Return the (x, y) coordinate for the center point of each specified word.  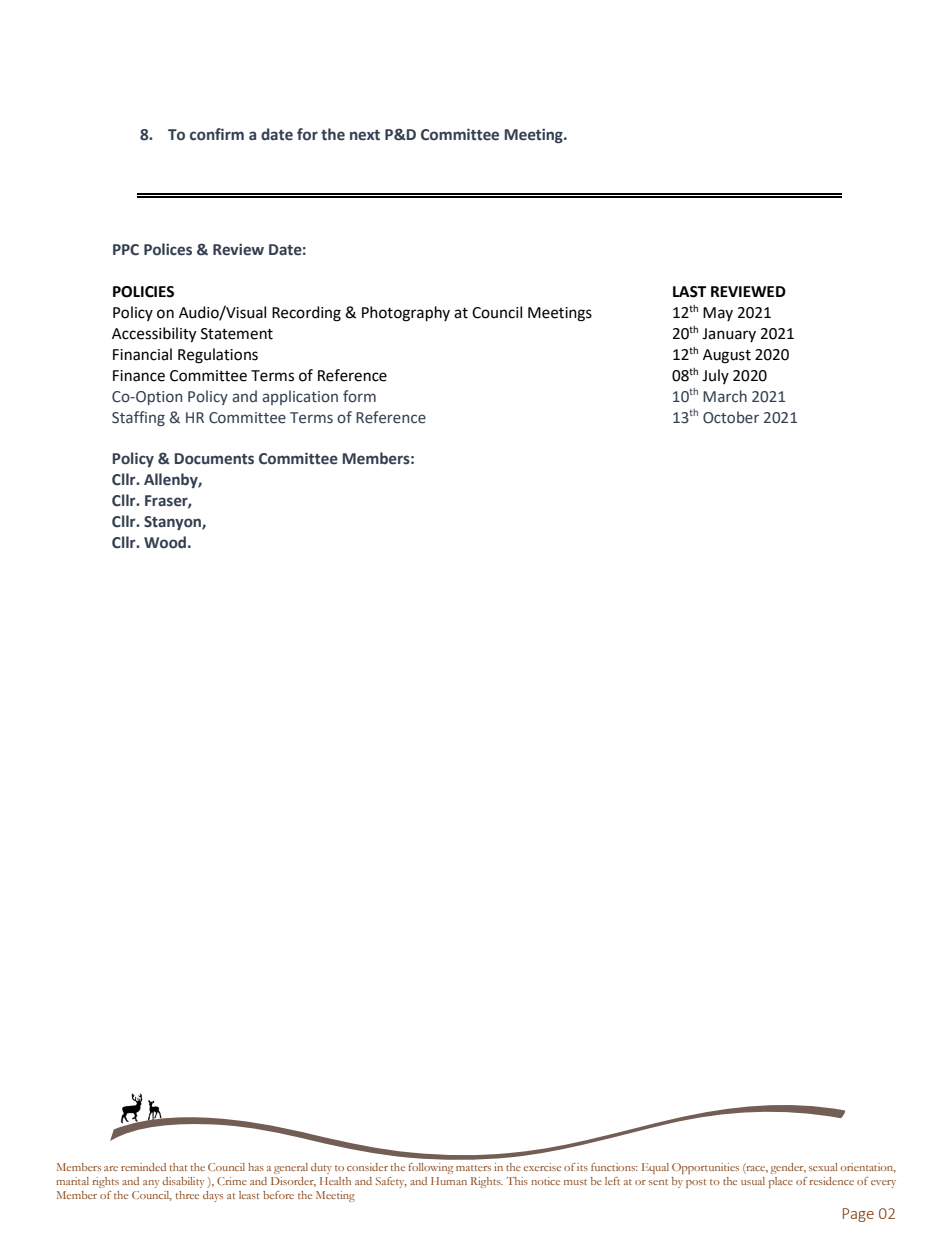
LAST (689, 292)
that (179, 1167)
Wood (165, 542)
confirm (217, 134)
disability (183, 1182)
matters (473, 1168)
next (365, 135)
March (725, 396)
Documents (214, 459)
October (731, 417)
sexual (823, 1167)
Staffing (138, 418)
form (359, 396)
